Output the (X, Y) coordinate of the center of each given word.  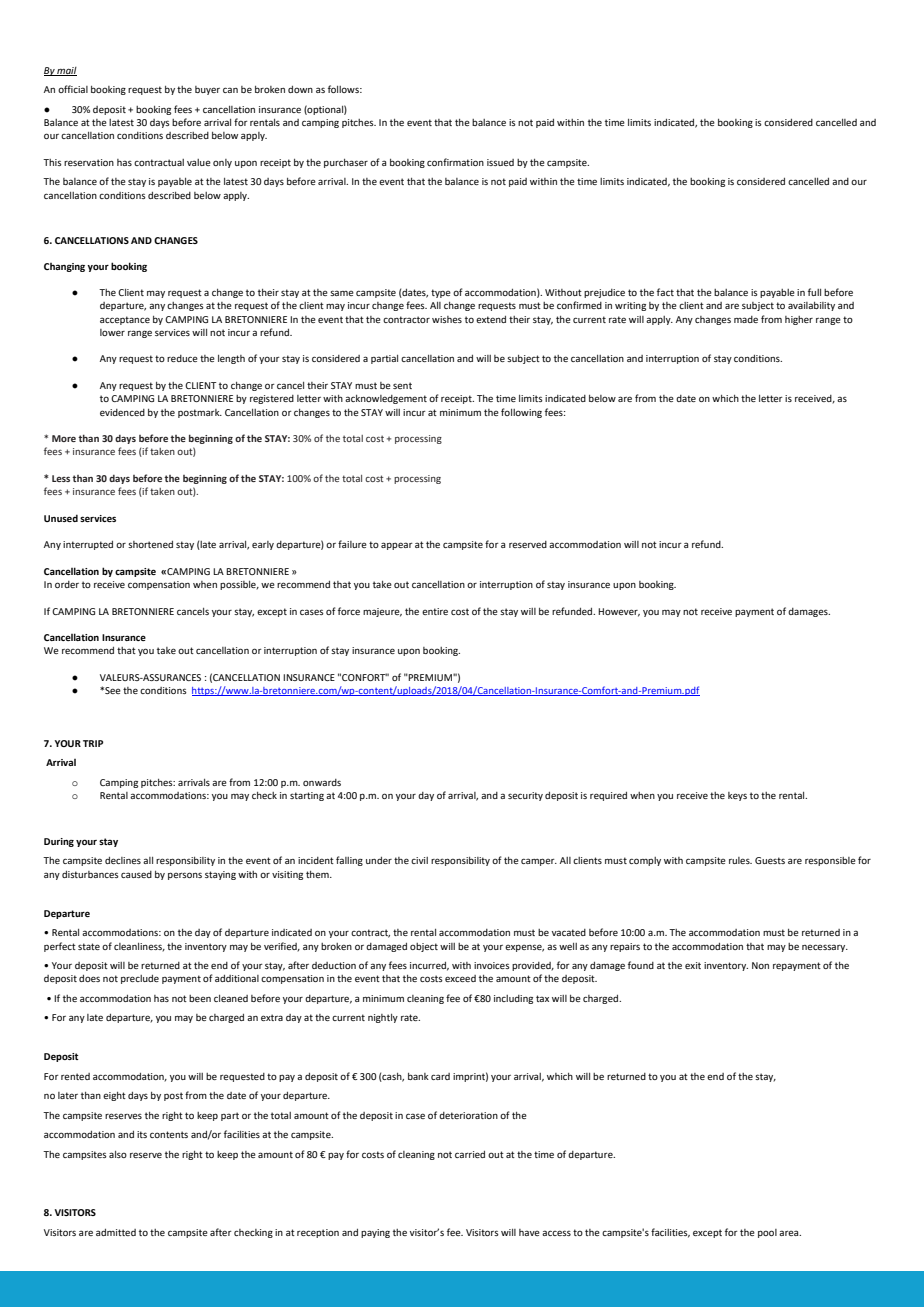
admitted (116, 1232)
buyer (207, 90)
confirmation (455, 162)
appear (397, 546)
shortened (150, 544)
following (521, 413)
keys (737, 796)
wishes (447, 319)
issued (500, 162)
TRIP (93, 743)
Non (760, 965)
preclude (140, 979)
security (525, 796)
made (746, 319)
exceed (460, 978)
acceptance (125, 320)
